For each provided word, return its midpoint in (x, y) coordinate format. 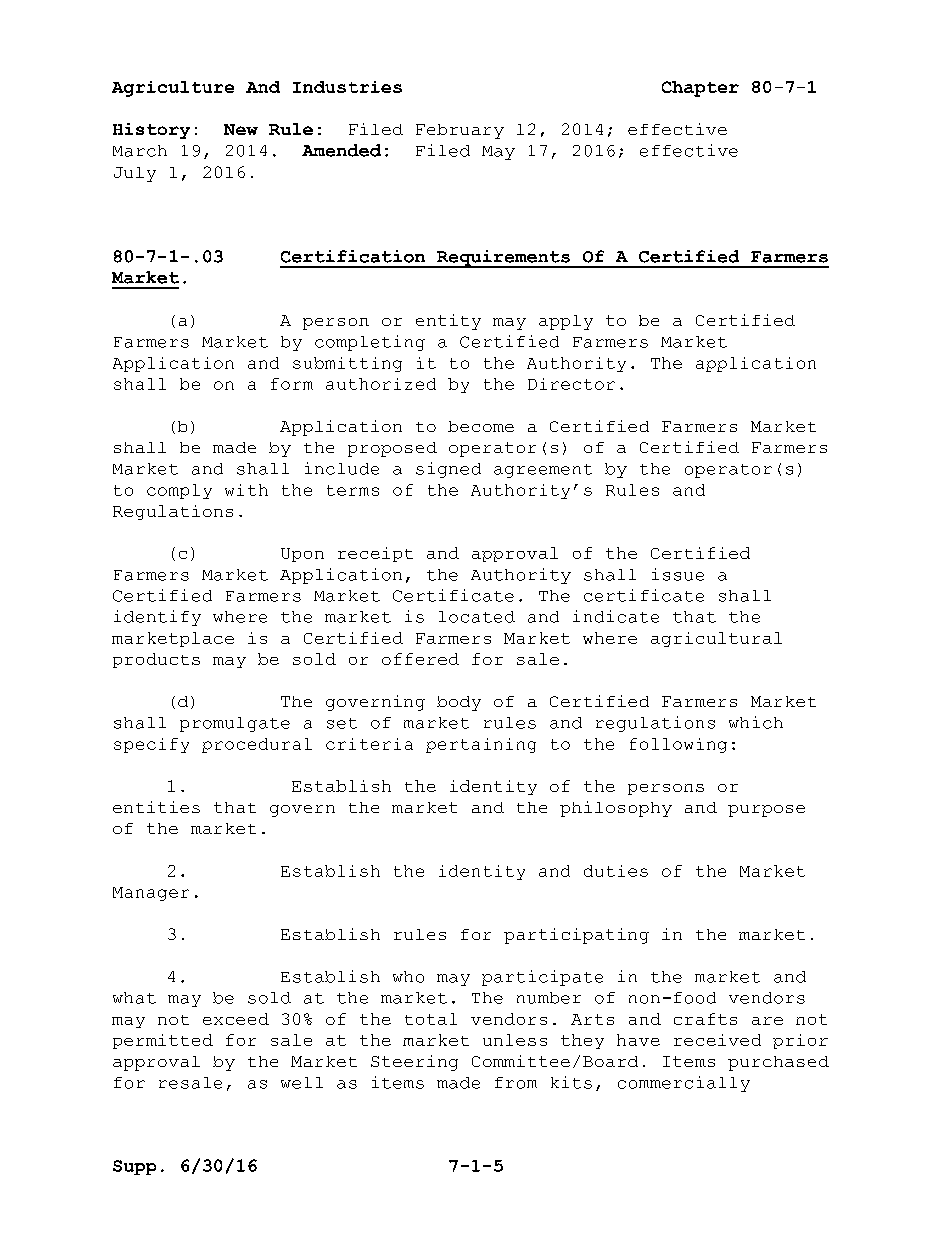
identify (157, 618)
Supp (134, 1167)
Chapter (700, 89)
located (477, 617)
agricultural (716, 639)
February (460, 131)
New (241, 129)
